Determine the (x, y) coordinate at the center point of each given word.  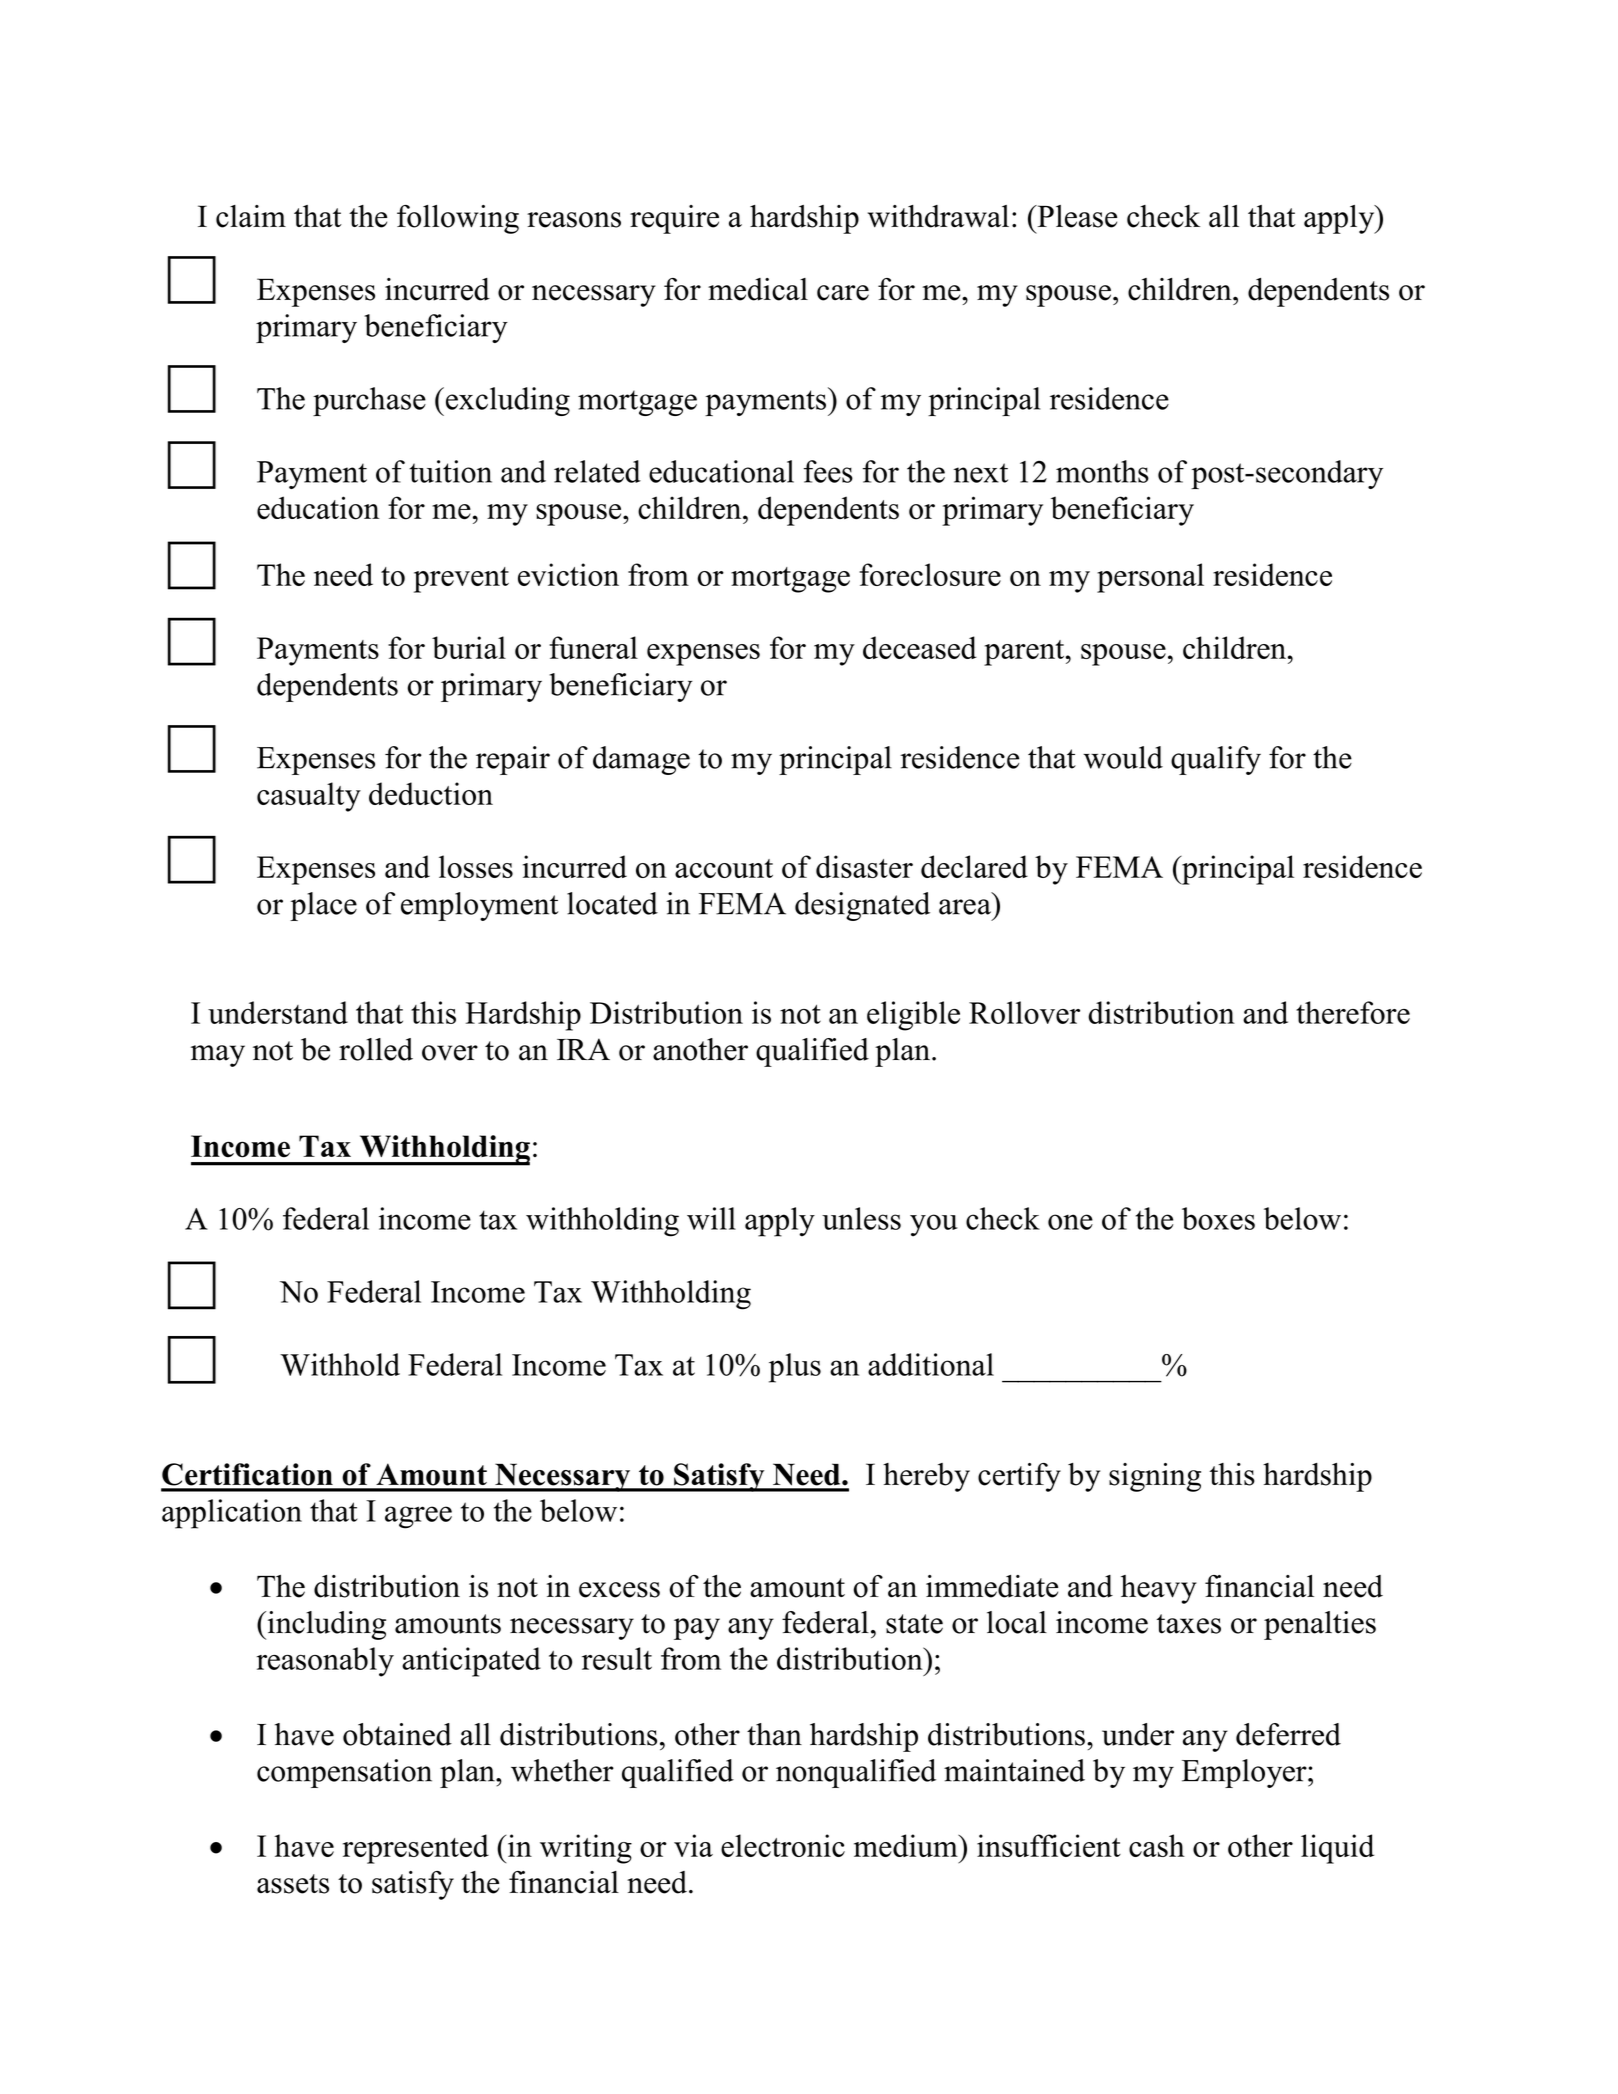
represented (416, 1849)
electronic (783, 1845)
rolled (376, 1049)
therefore (1353, 1012)
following (458, 219)
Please (1076, 216)
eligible (913, 1016)
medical (758, 289)
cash (1157, 1845)
